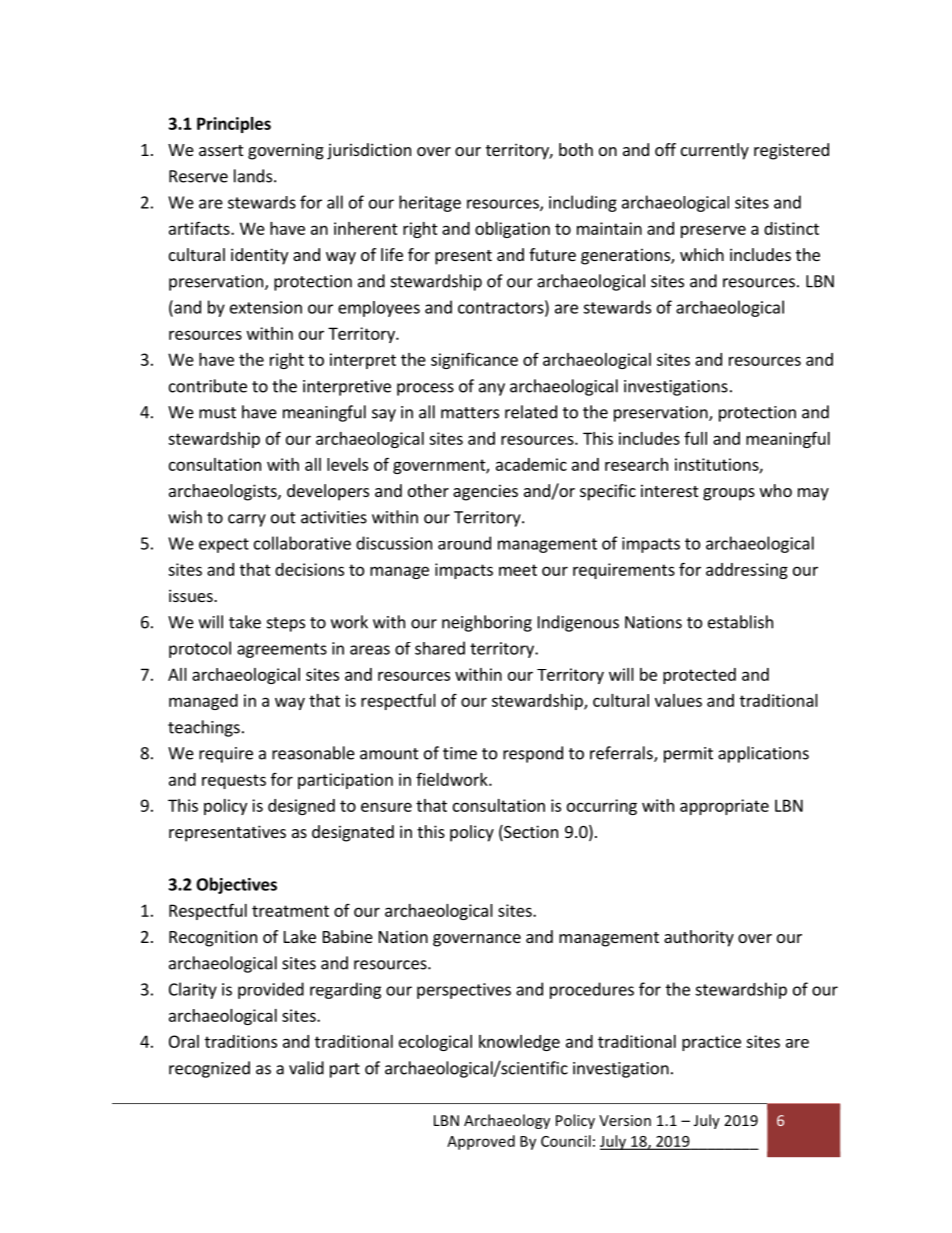  I want to click on neighboring, so click(487, 623).
